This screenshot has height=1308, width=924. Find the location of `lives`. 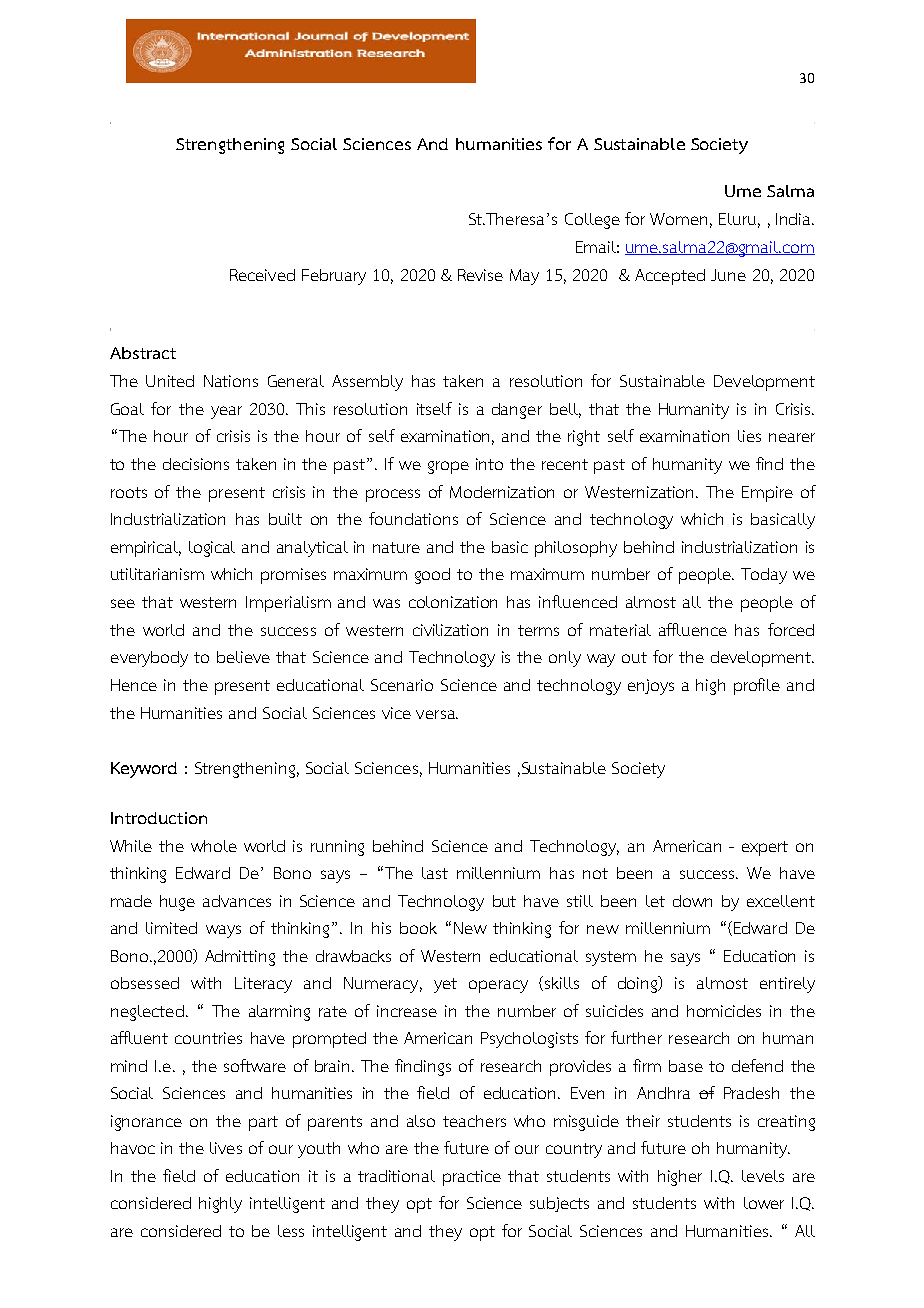

lives is located at coordinates (226, 1148).
